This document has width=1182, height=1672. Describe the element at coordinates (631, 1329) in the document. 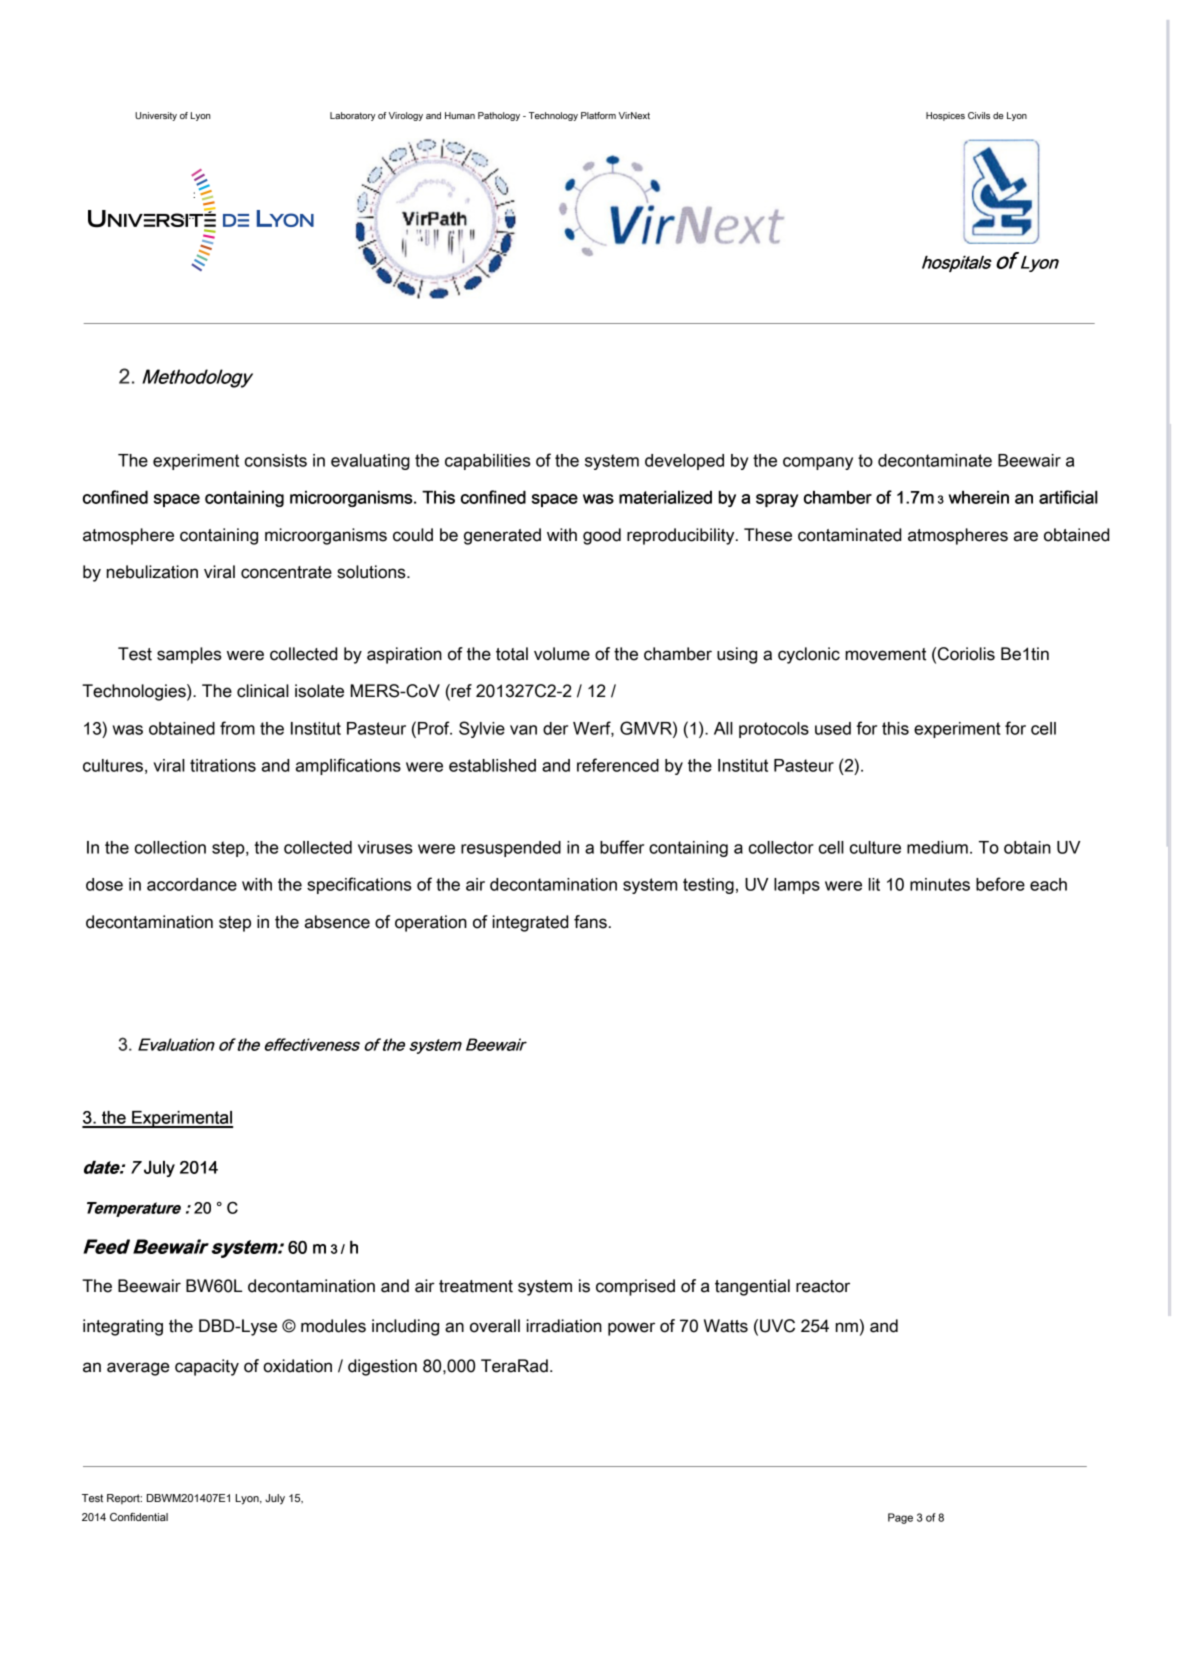

I see `power` at that location.
